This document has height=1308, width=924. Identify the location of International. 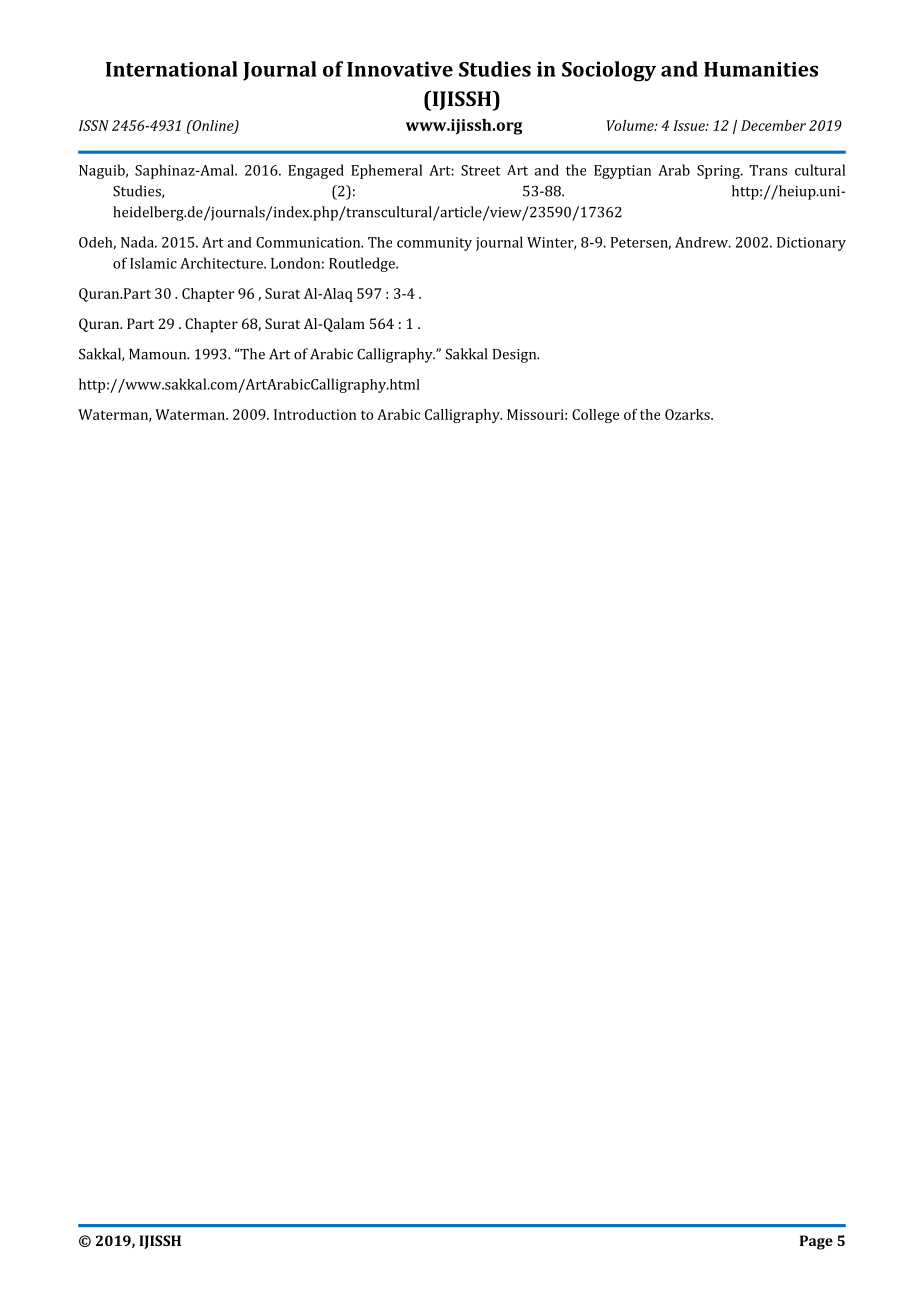
(172, 69).
